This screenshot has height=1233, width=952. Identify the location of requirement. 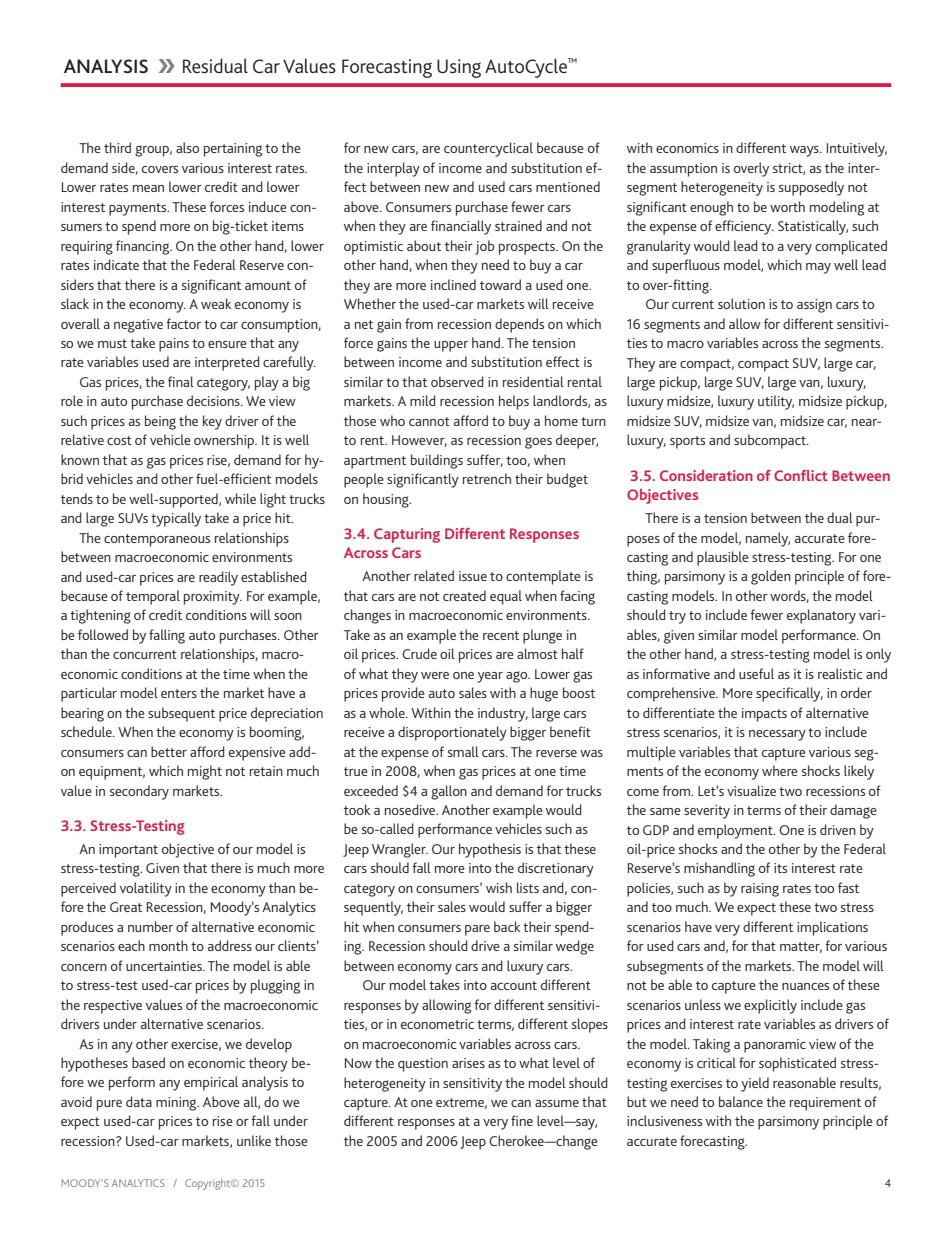
(825, 1104).
